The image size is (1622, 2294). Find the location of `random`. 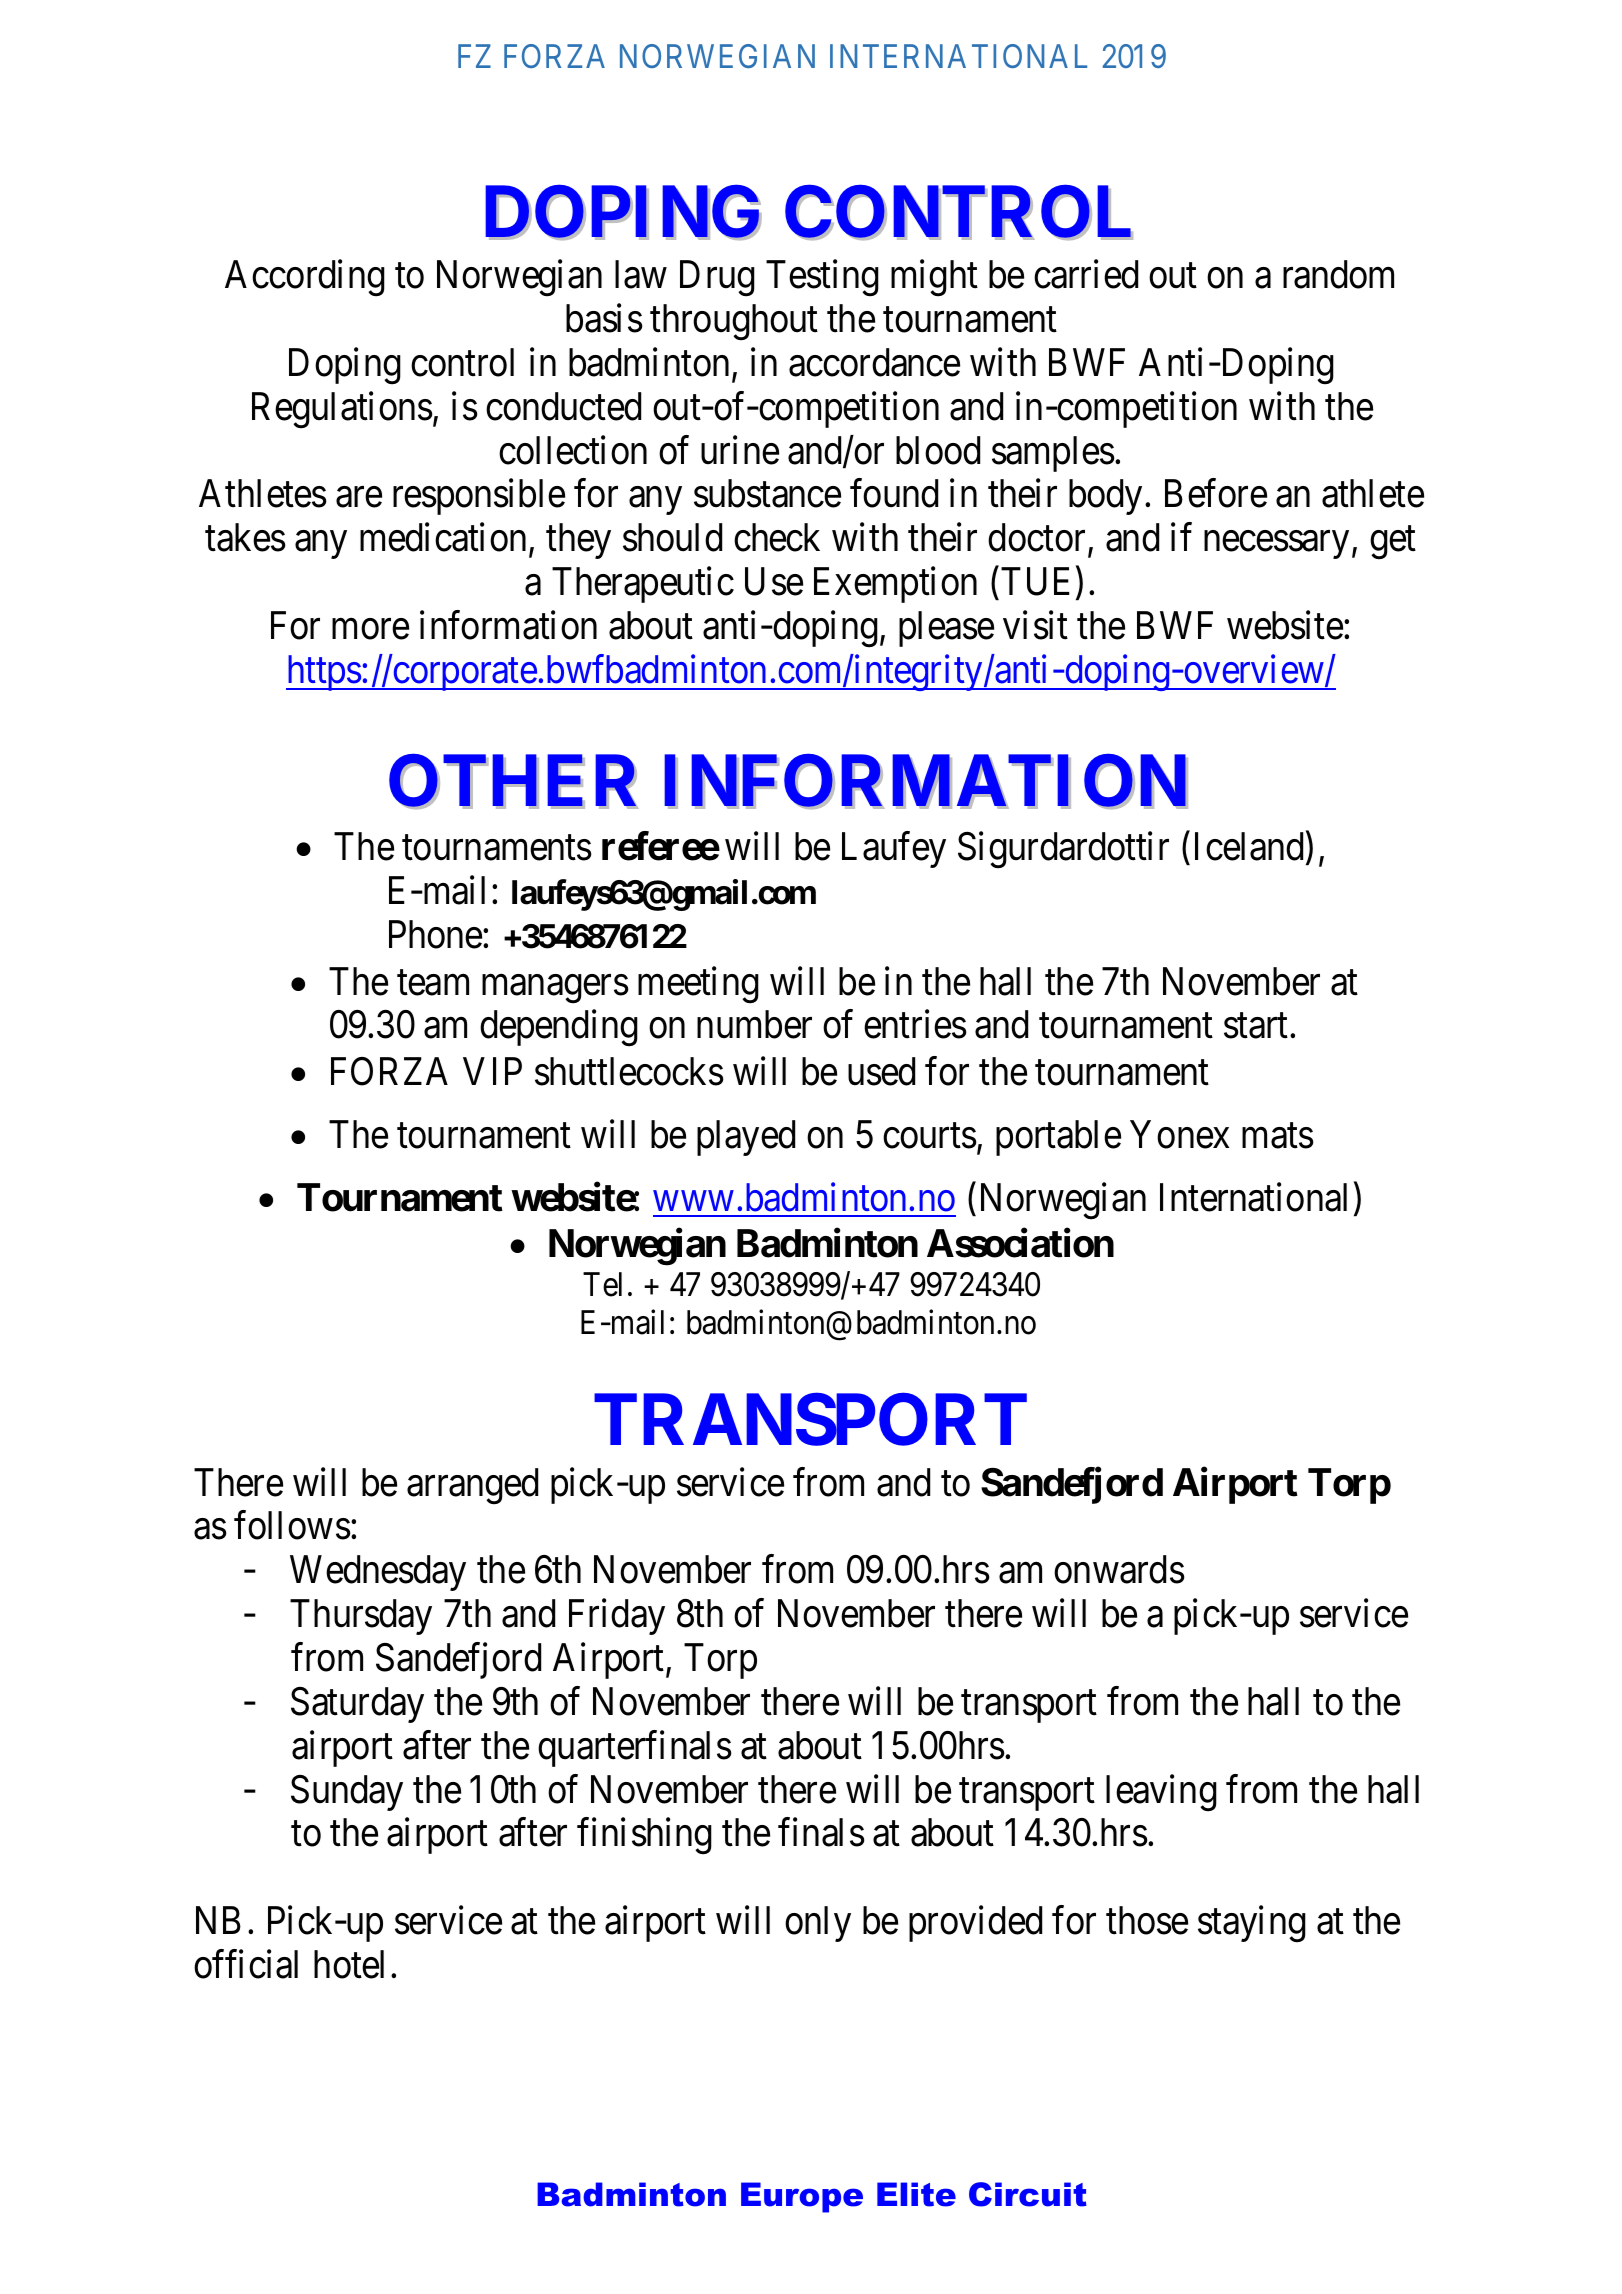

random is located at coordinates (1338, 274).
